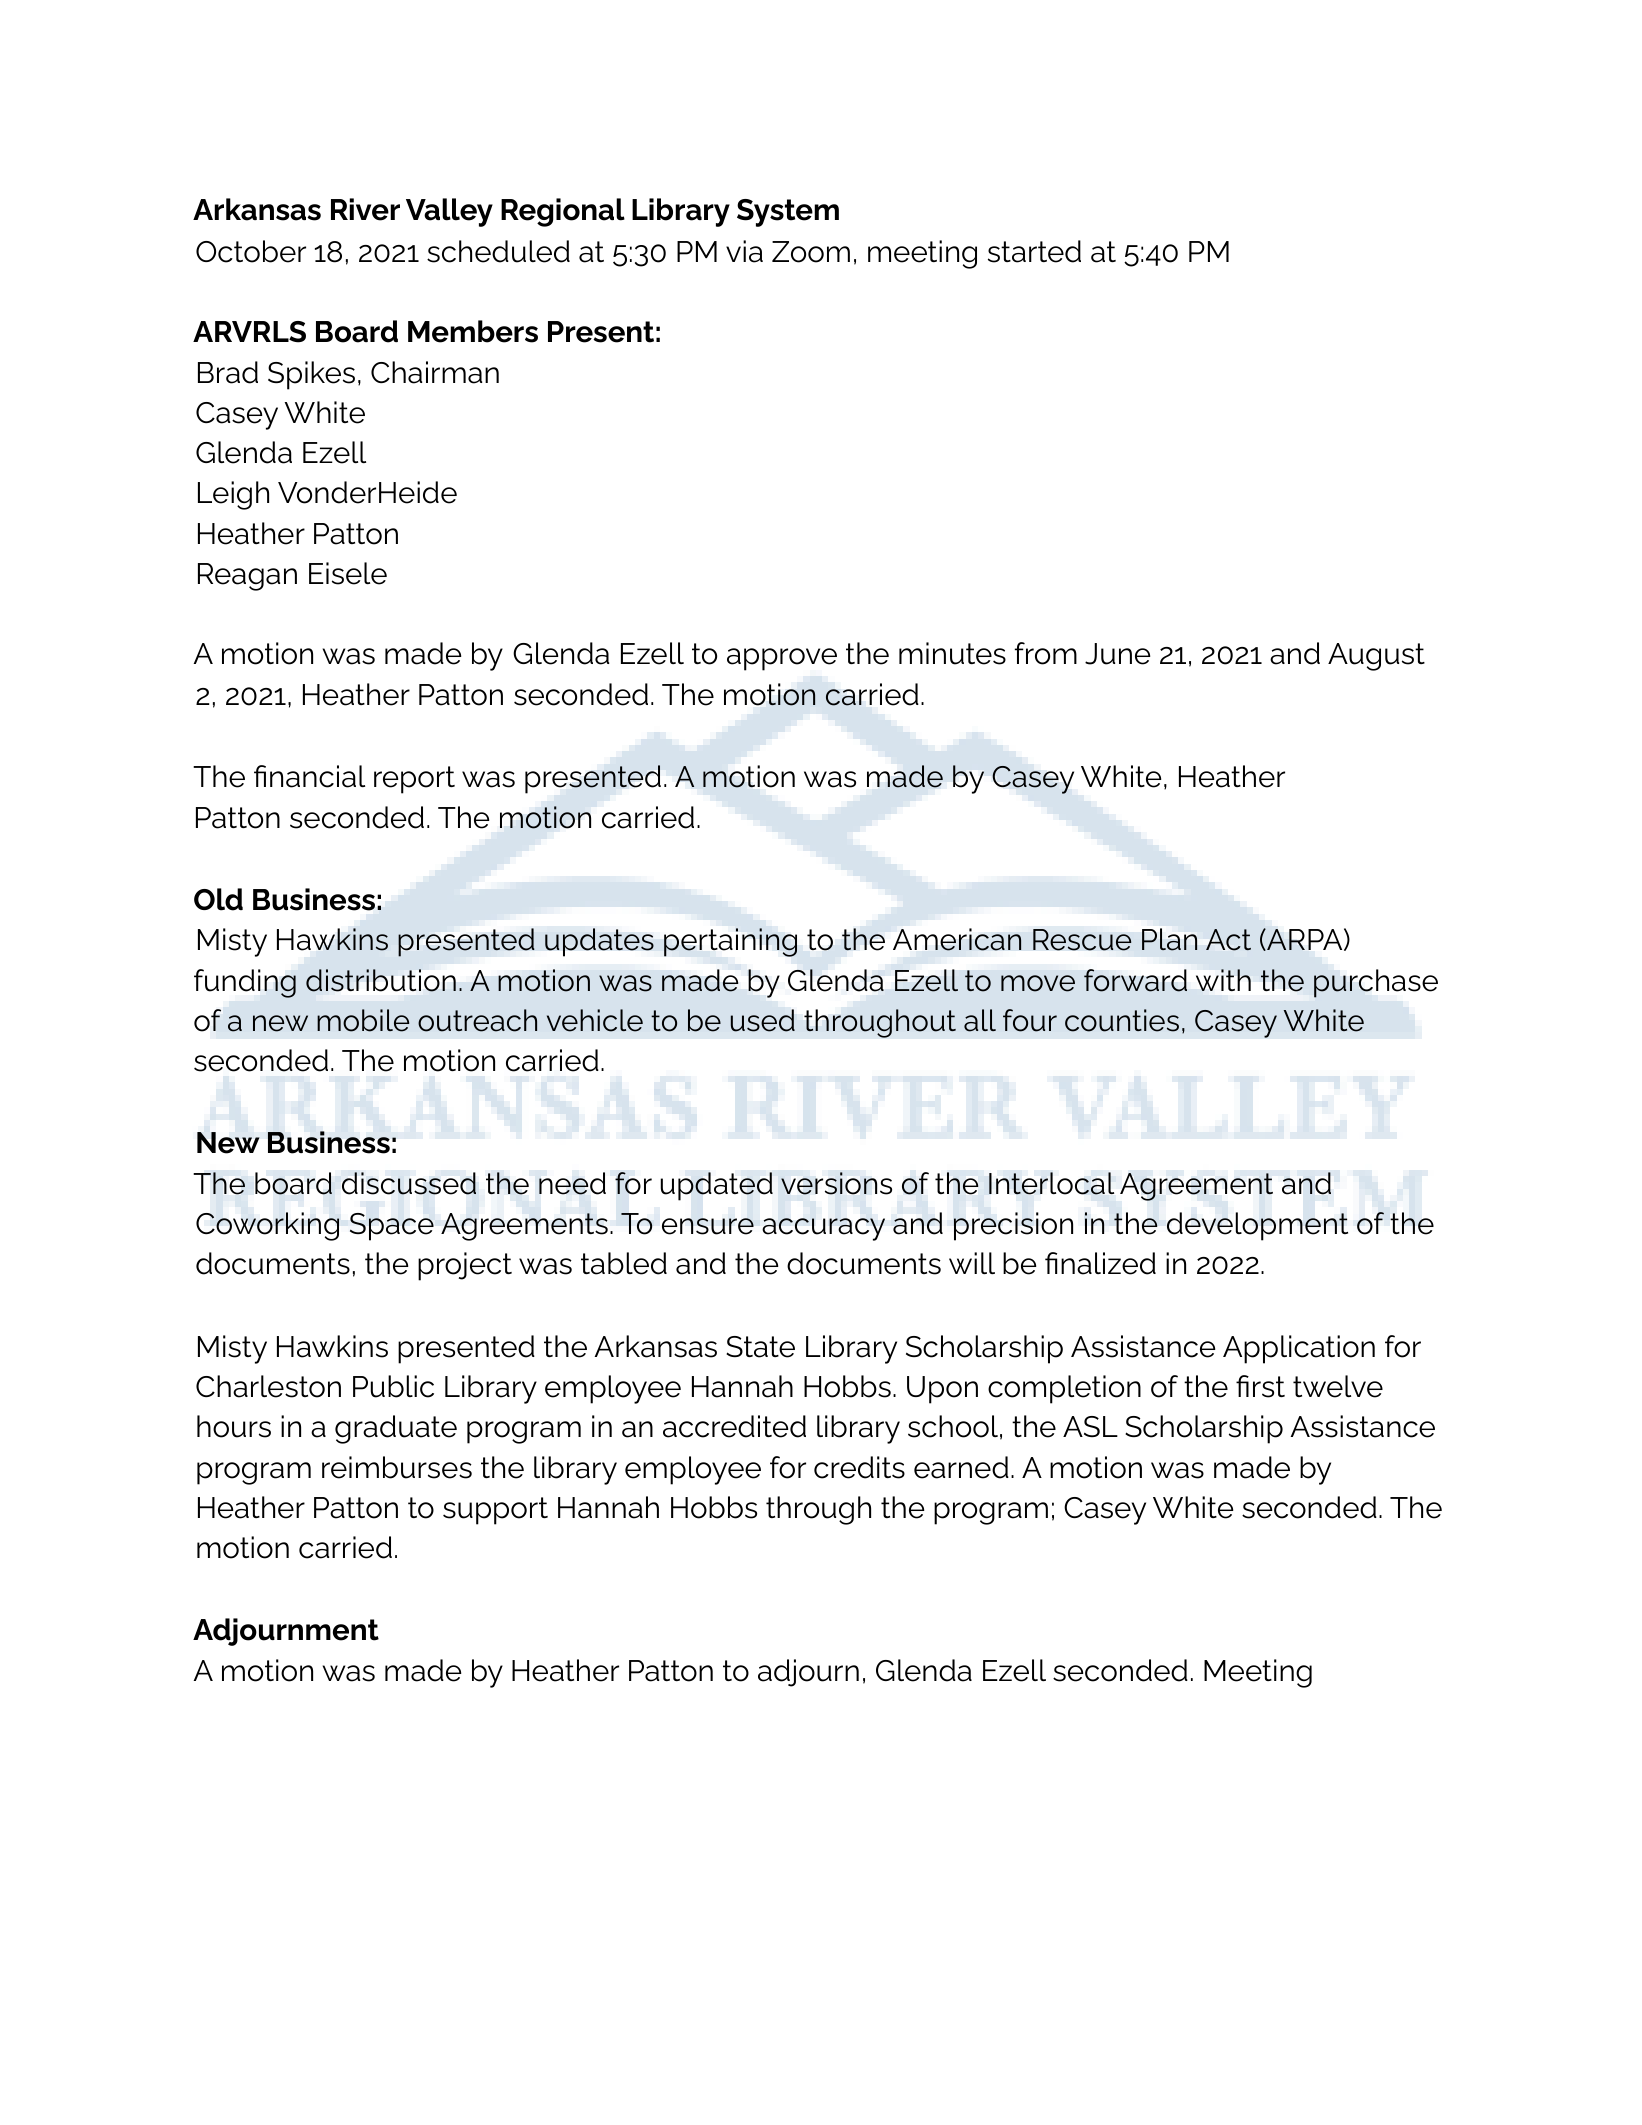 This document has height=2125, width=1642. Describe the element at coordinates (859, 1467) in the document. I see `credits` at that location.
